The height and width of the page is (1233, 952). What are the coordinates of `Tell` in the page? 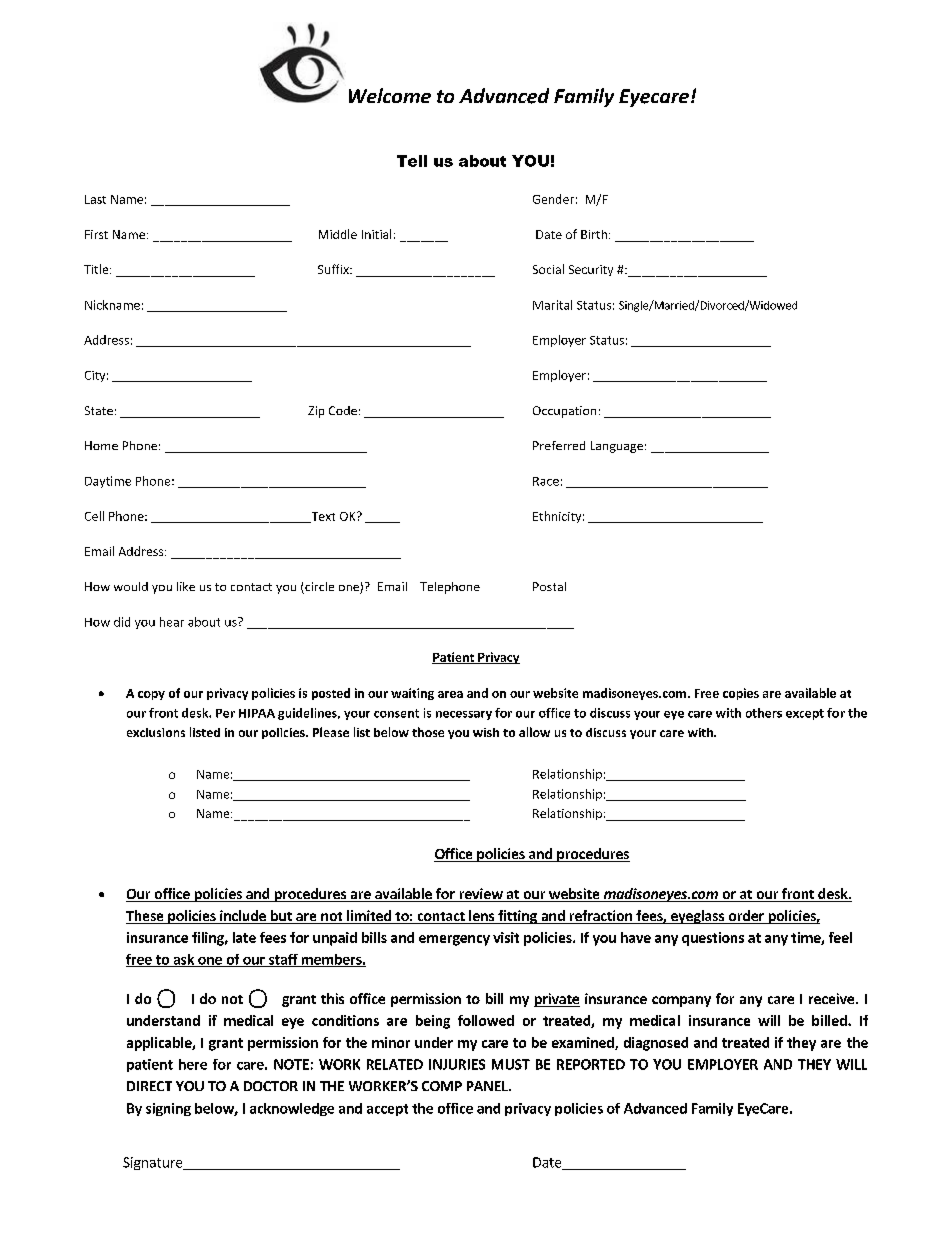 It's located at (412, 161).
